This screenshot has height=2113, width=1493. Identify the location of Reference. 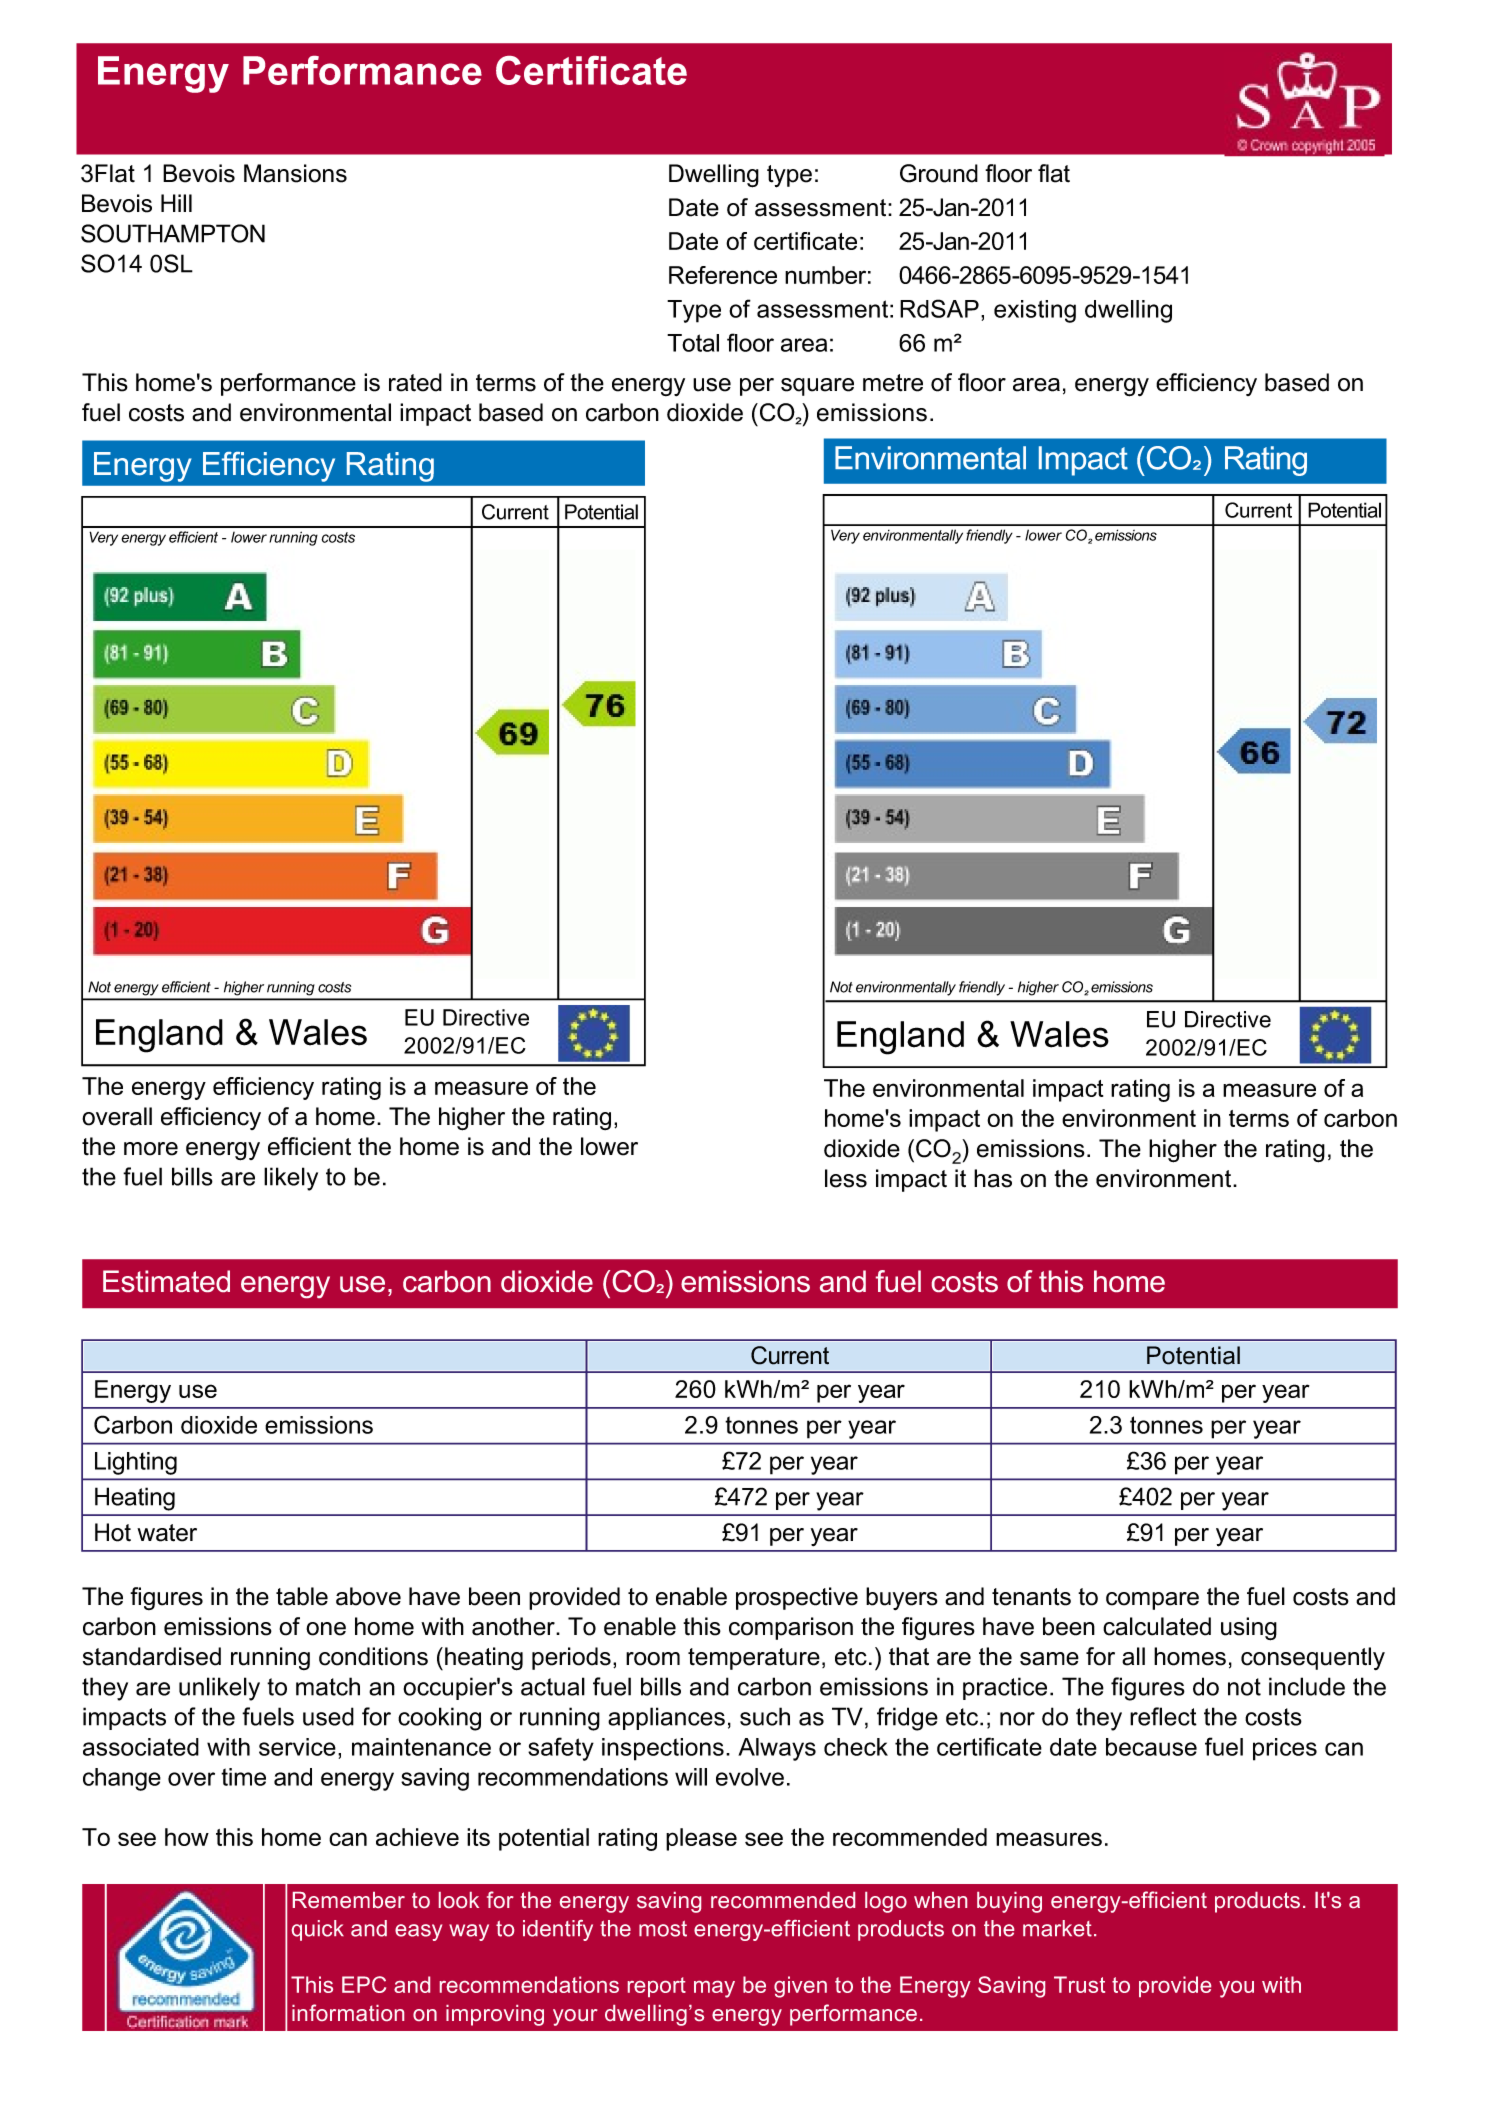
(723, 275).
